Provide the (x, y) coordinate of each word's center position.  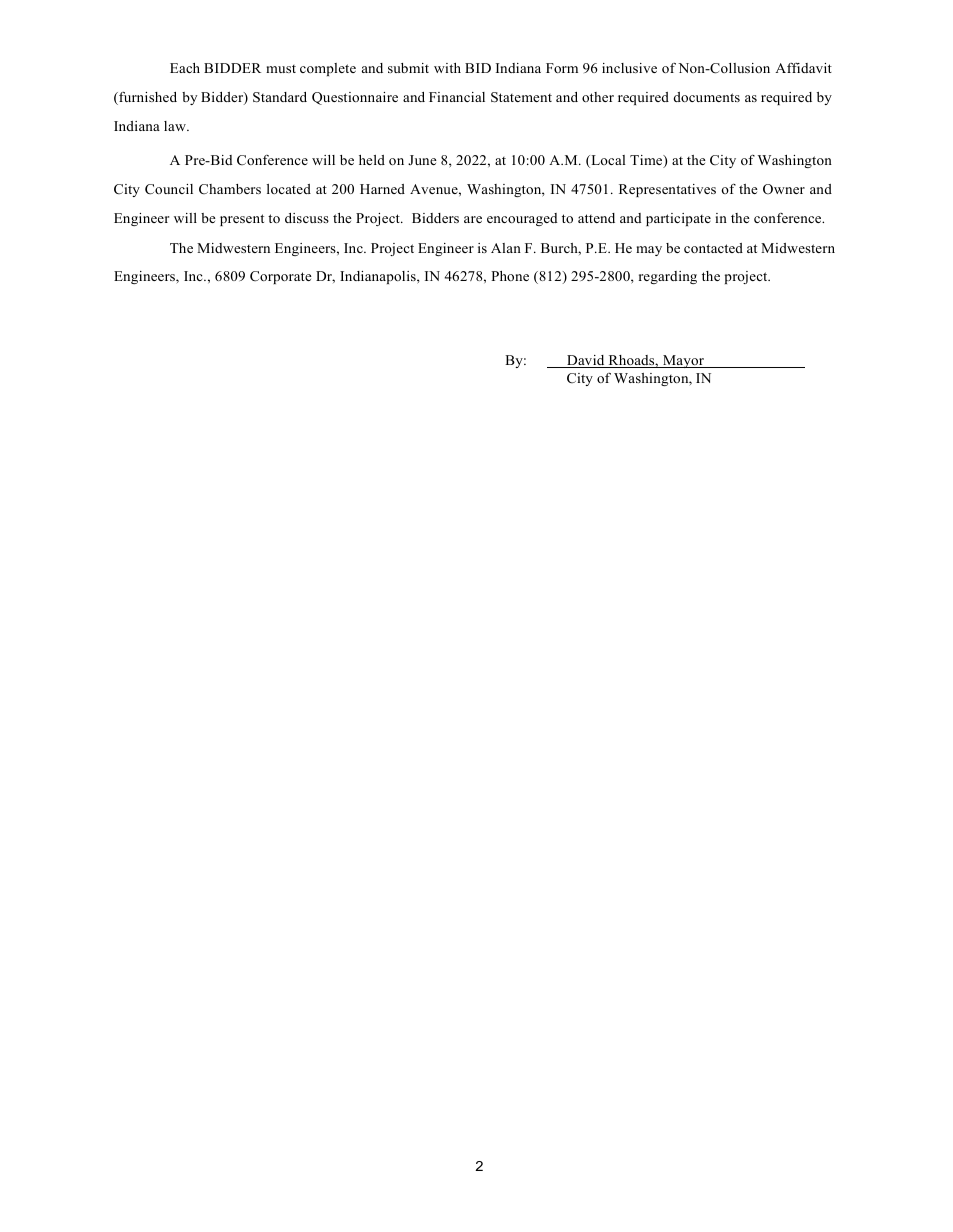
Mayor (684, 361)
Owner (784, 189)
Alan (506, 248)
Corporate (281, 277)
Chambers (230, 189)
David (586, 361)
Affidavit (803, 68)
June (422, 160)
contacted (713, 248)
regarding (668, 277)
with (447, 68)
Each (185, 68)
